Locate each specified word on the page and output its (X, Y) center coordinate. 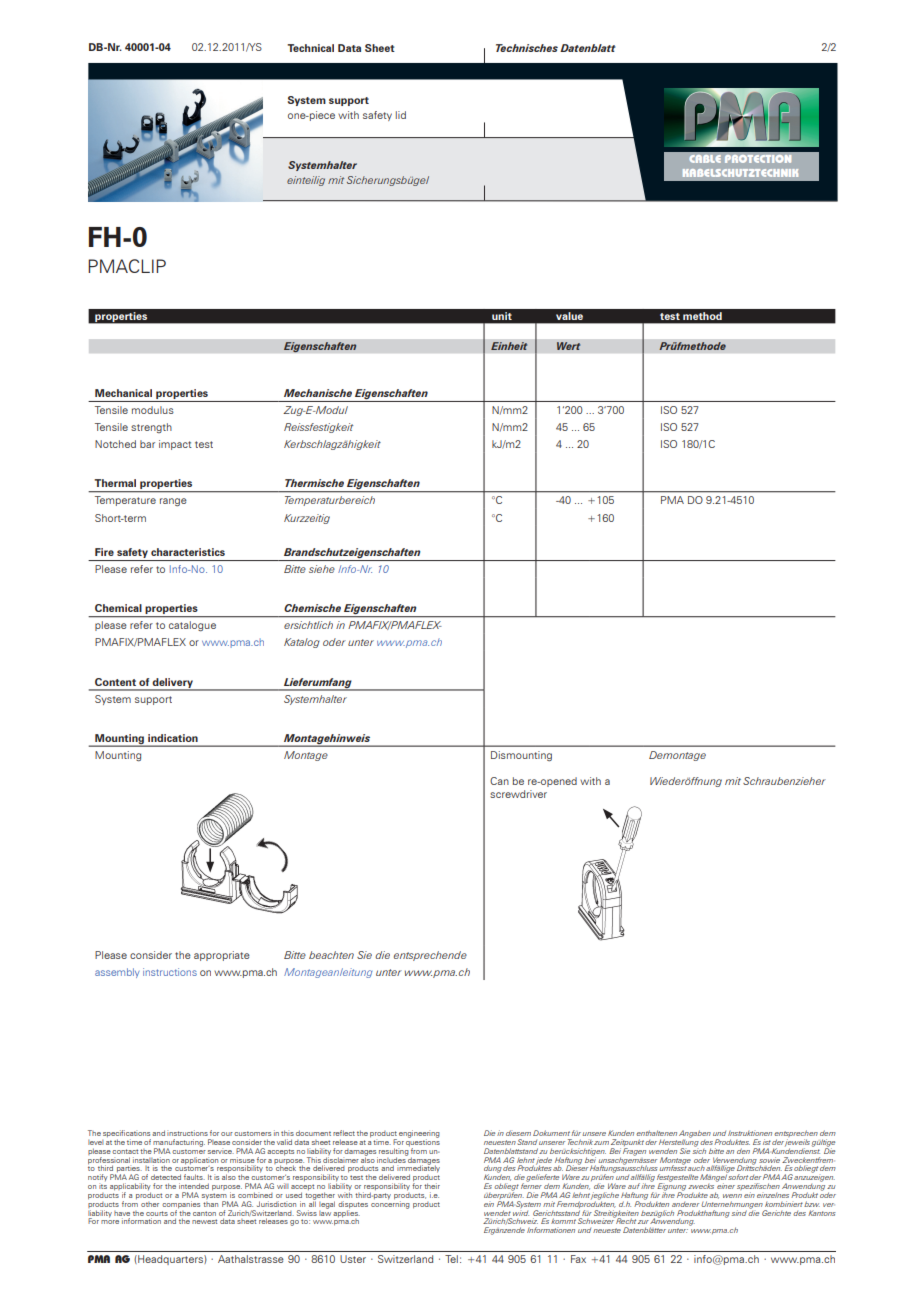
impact (175, 445)
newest (204, 1221)
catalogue (192, 626)
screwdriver (518, 794)
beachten (331, 955)
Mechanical (123, 393)
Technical (310, 48)
